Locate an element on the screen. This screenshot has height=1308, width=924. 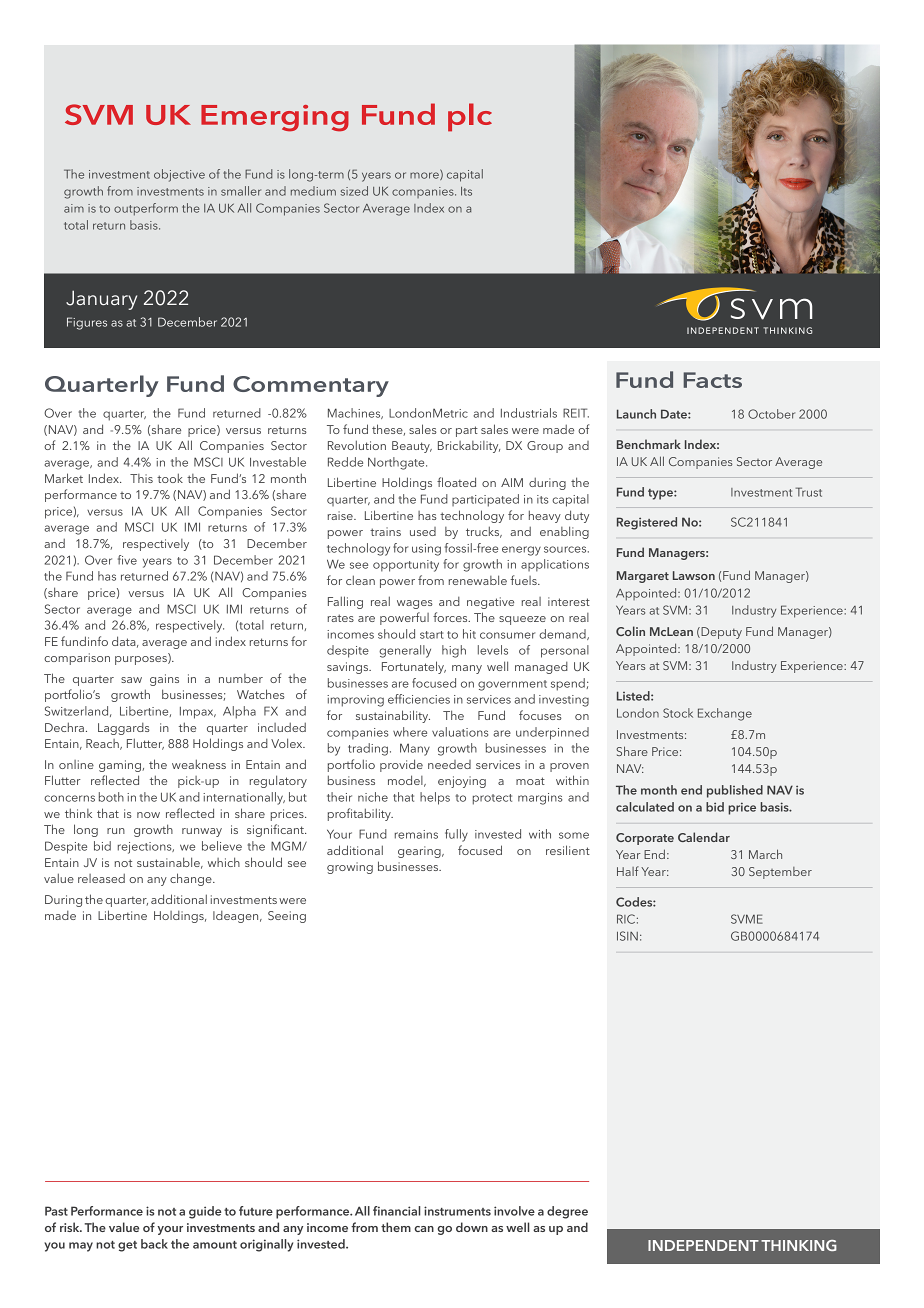
Stock is located at coordinates (678, 713).
